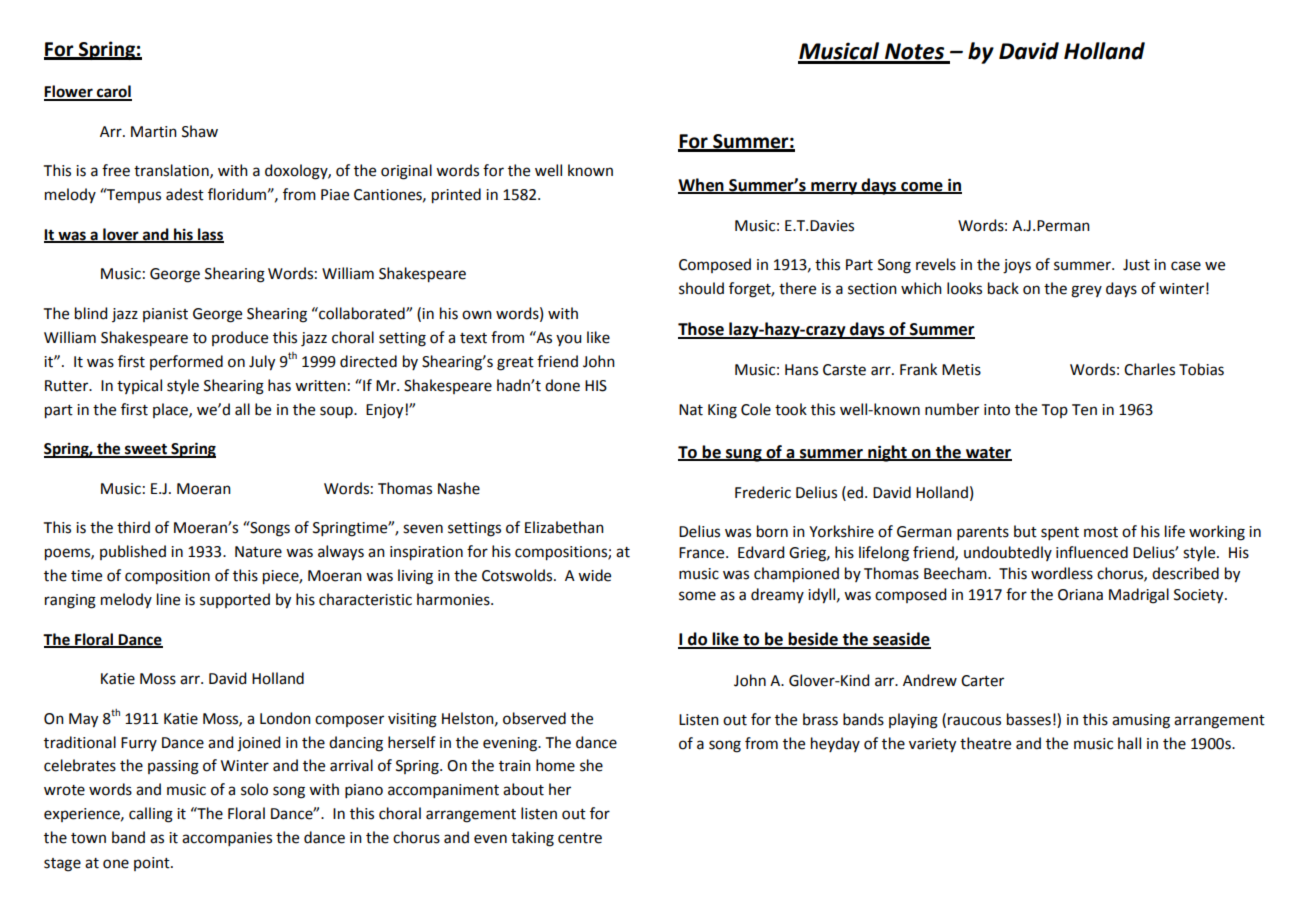 This page has width=1308, height=924. What do you see at coordinates (922, 187) in the page?
I see `come` at bounding box center [922, 187].
